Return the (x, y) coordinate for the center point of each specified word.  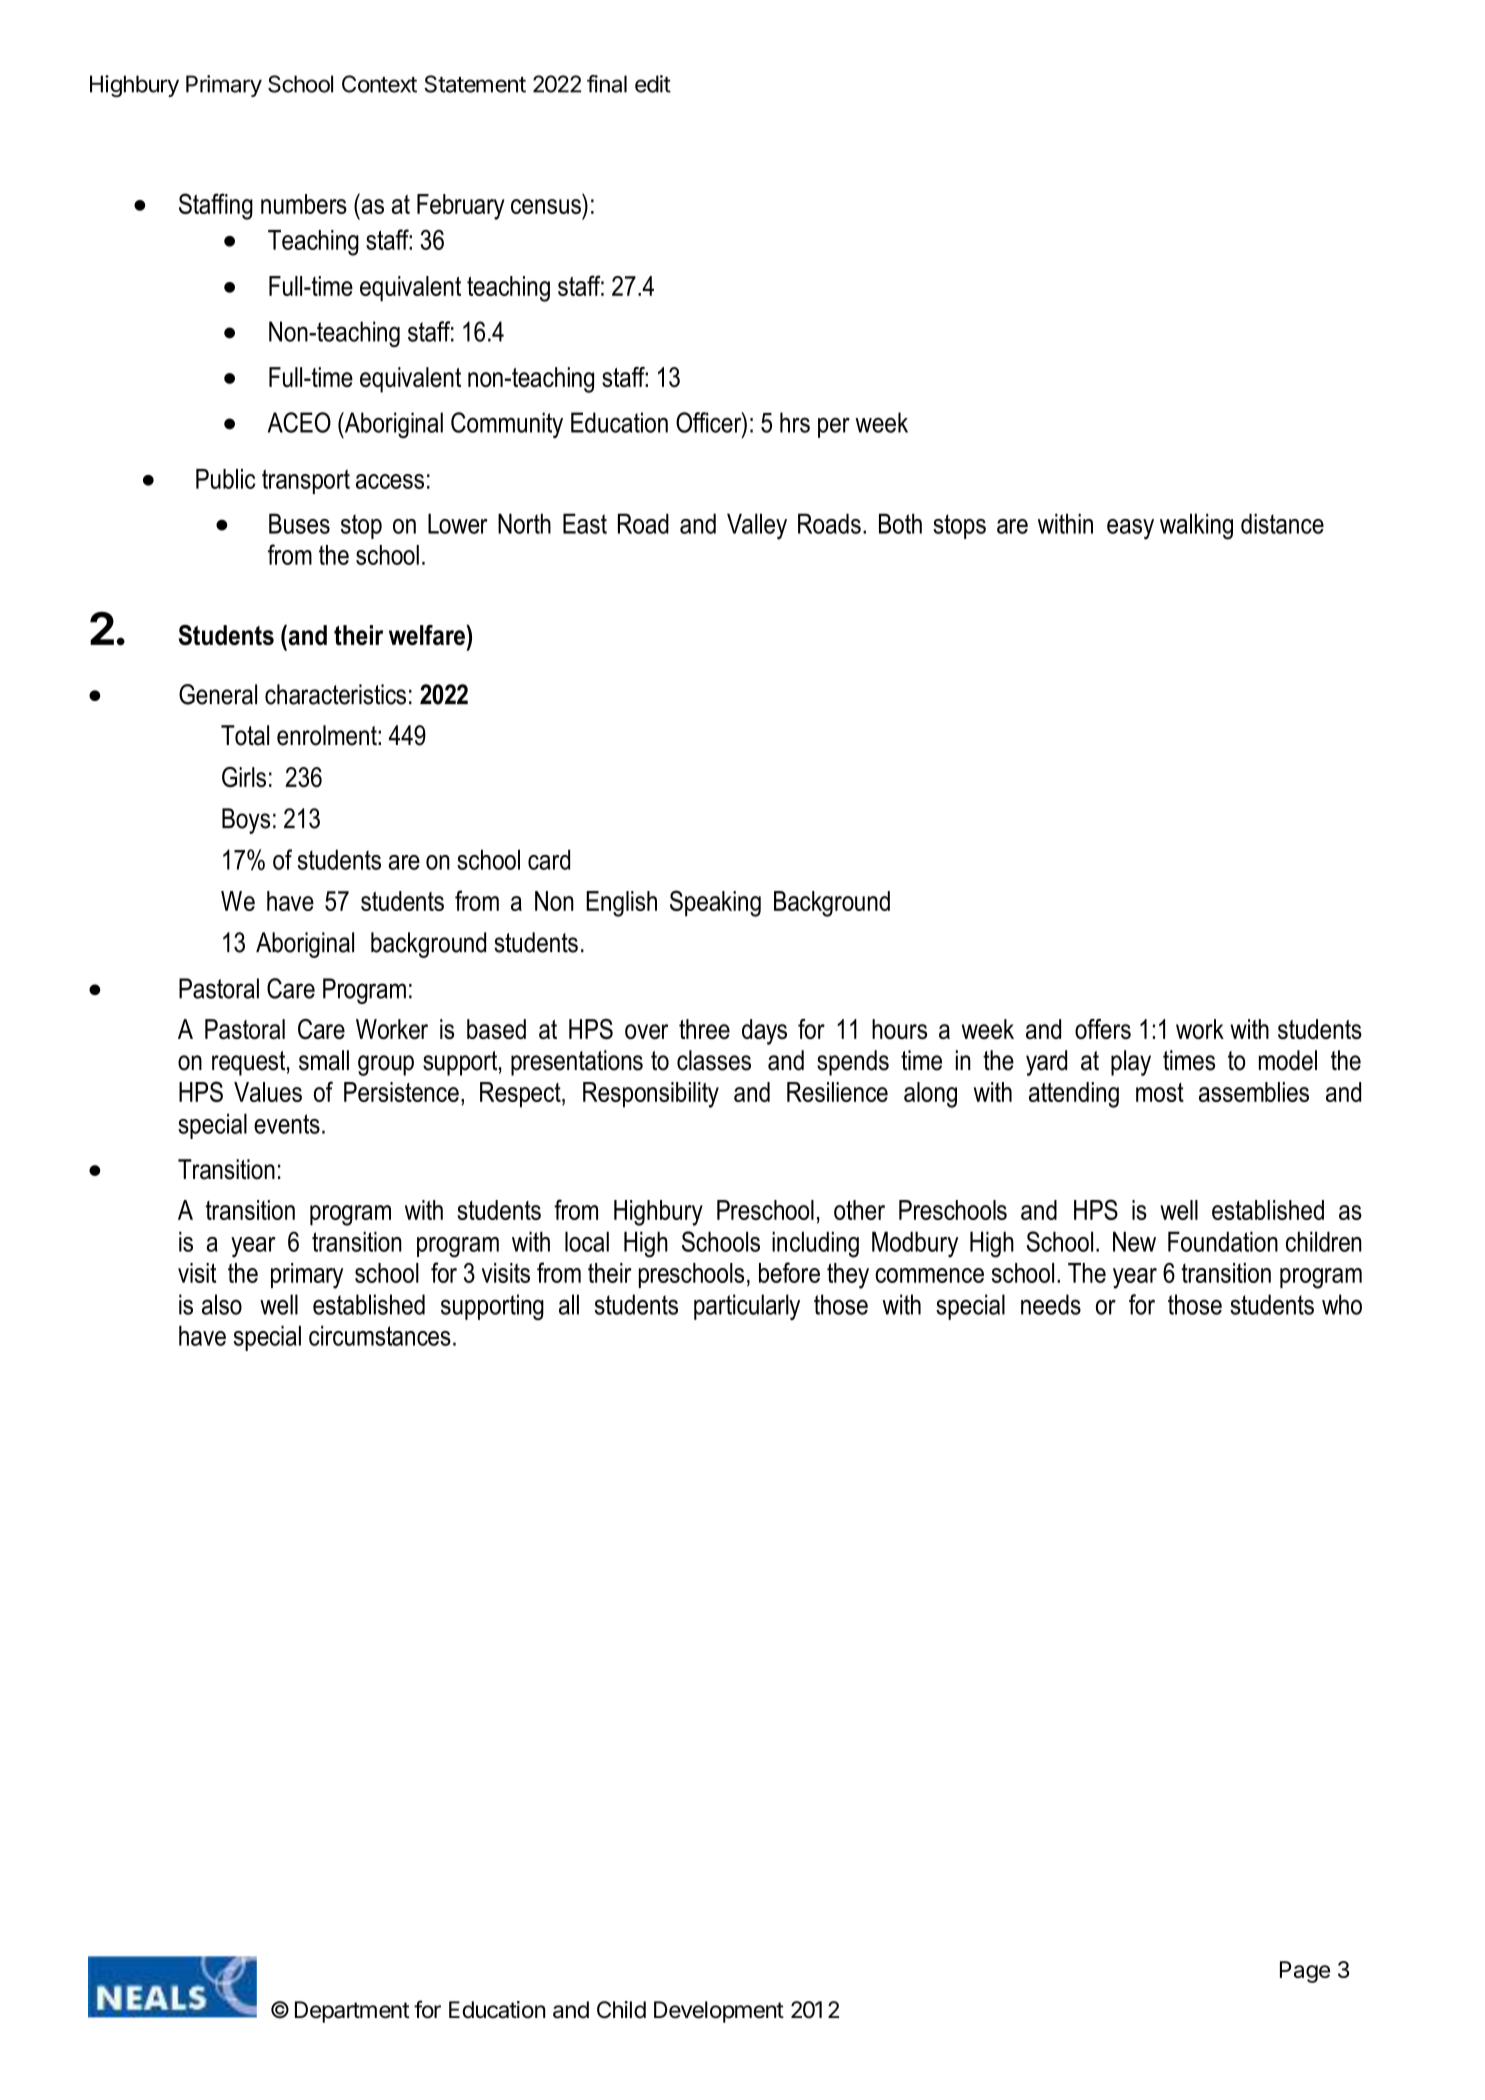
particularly (747, 1307)
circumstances (380, 1335)
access (390, 481)
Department (352, 2012)
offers (1103, 1029)
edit (653, 84)
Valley (757, 526)
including (815, 1244)
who (1342, 1304)
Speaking (715, 903)
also (222, 1304)
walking (1196, 526)
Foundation (1223, 1241)
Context (379, 84)
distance (1282, 523)
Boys (246, 821)
